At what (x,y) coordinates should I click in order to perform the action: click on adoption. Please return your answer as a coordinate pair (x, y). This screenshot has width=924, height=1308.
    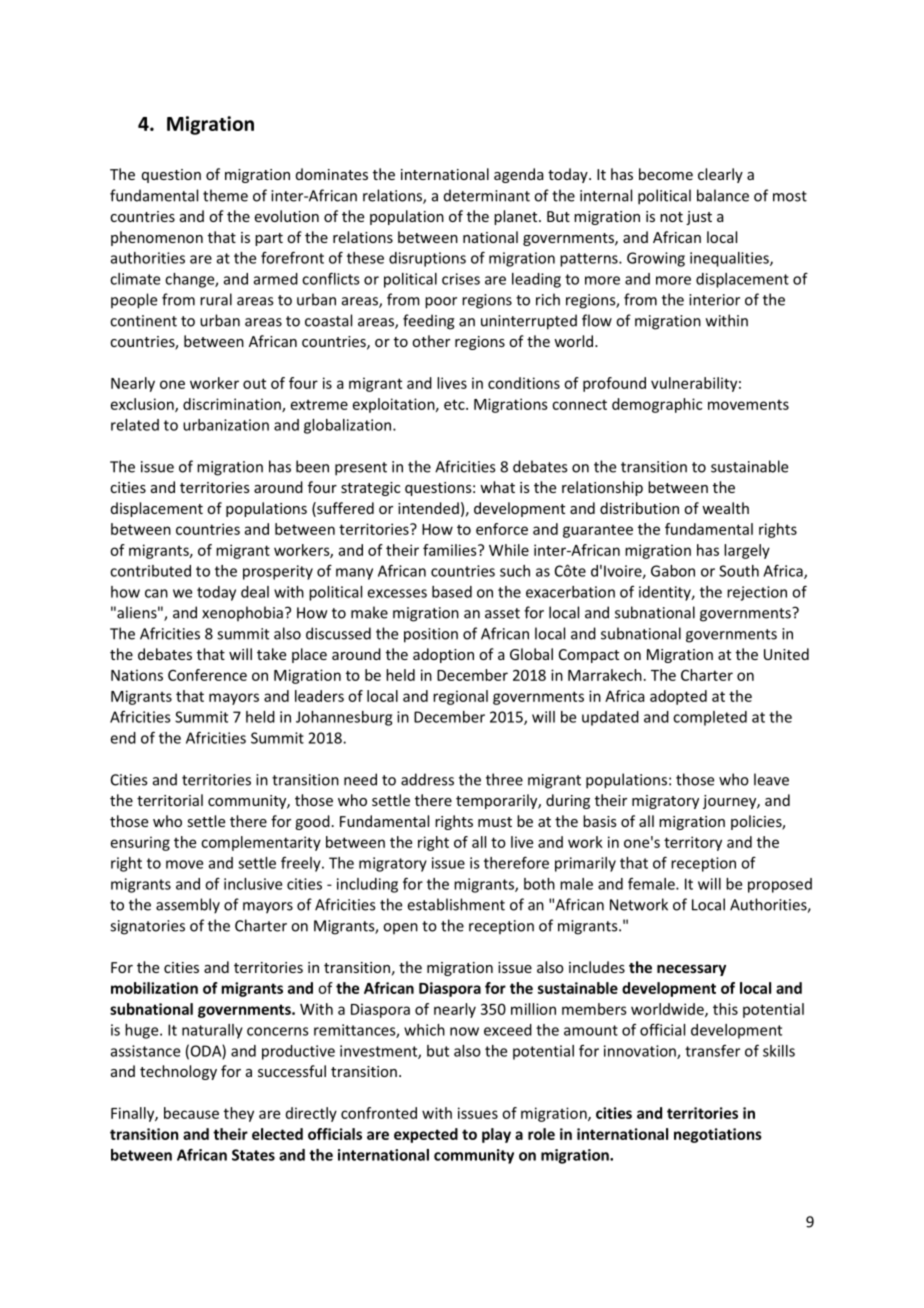
    Looking at the image, I should click on (443, 655).
